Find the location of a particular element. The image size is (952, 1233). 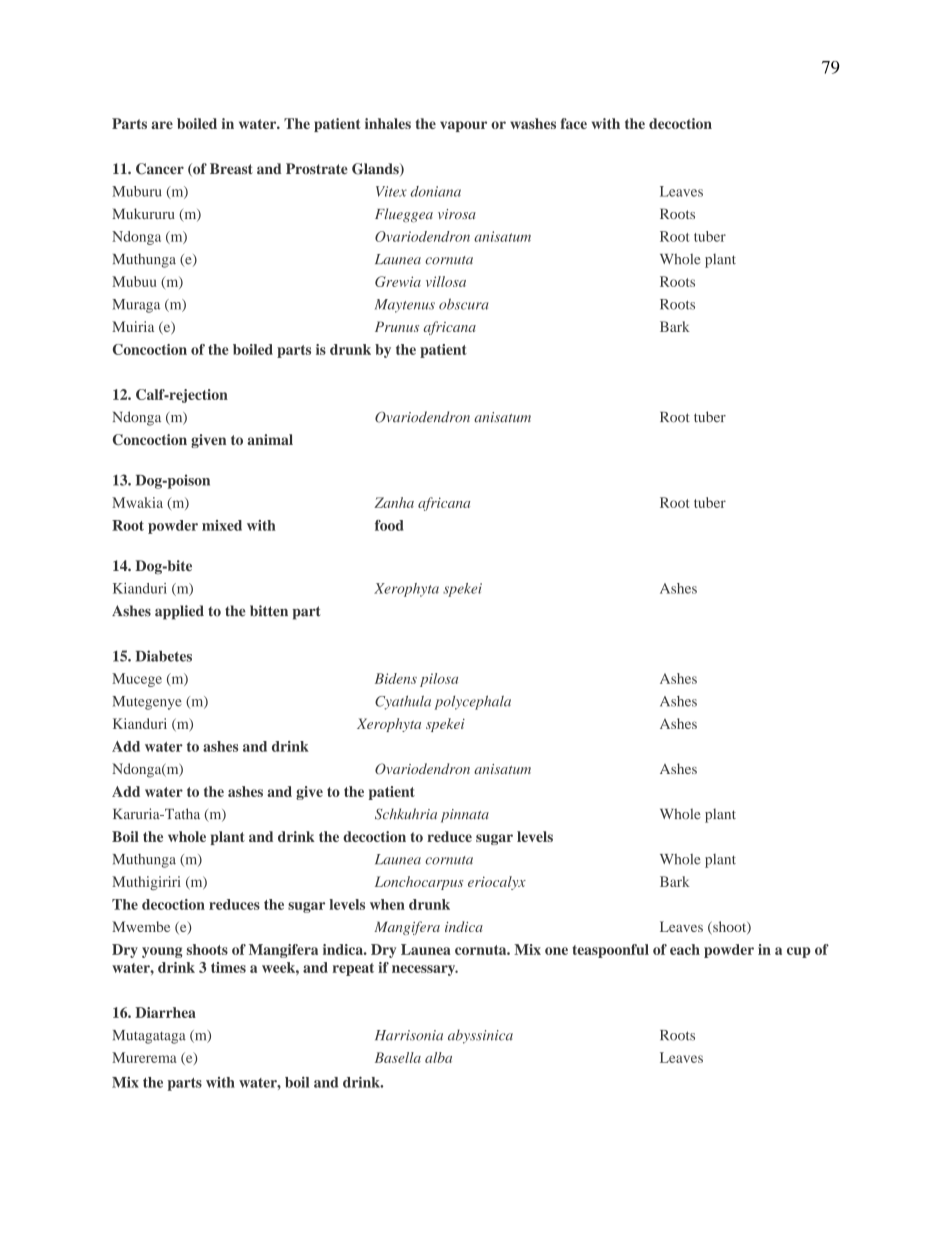

alba is located at coordinates (438, 1057).
